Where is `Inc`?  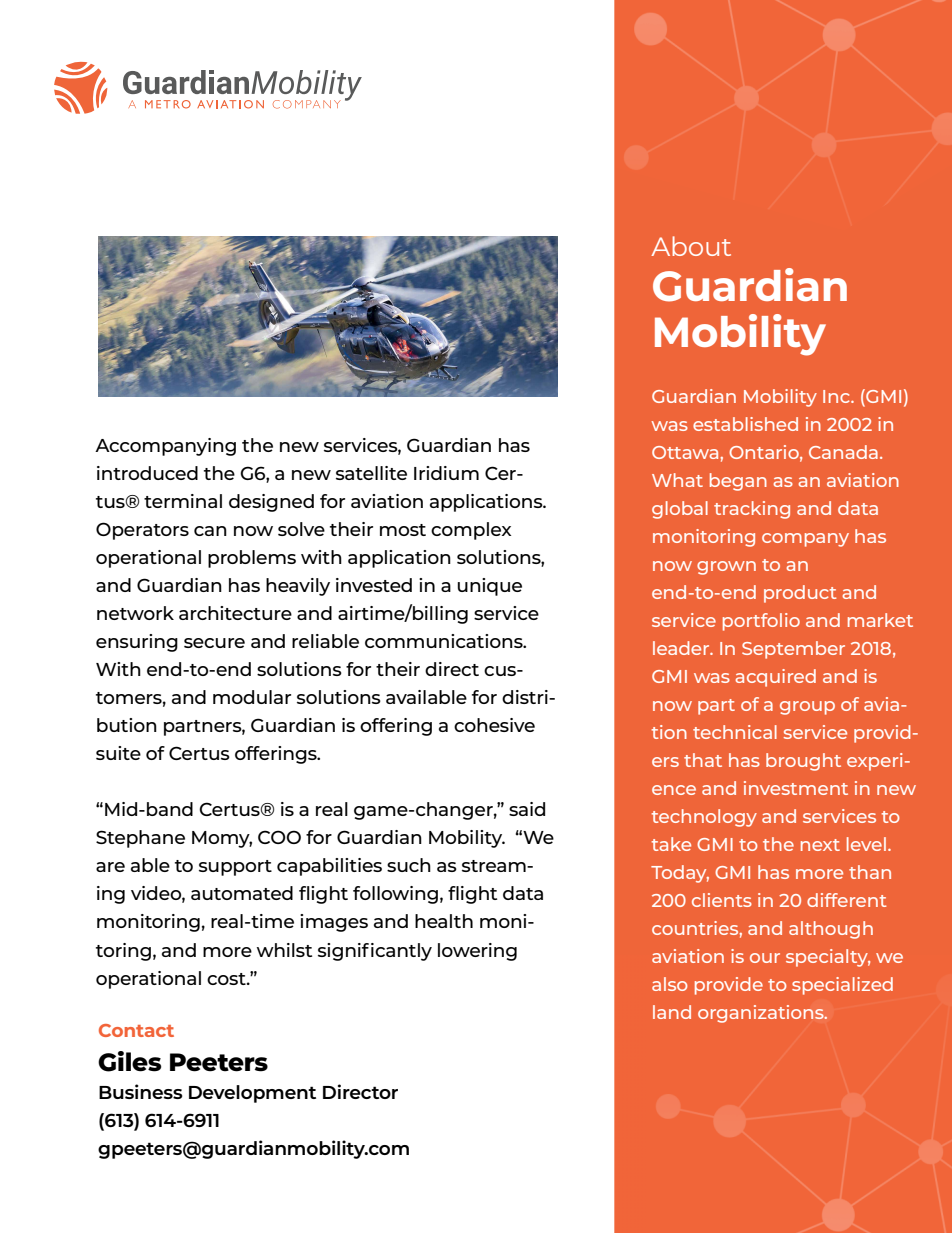 Inc is located at coordinates (837, 396).
